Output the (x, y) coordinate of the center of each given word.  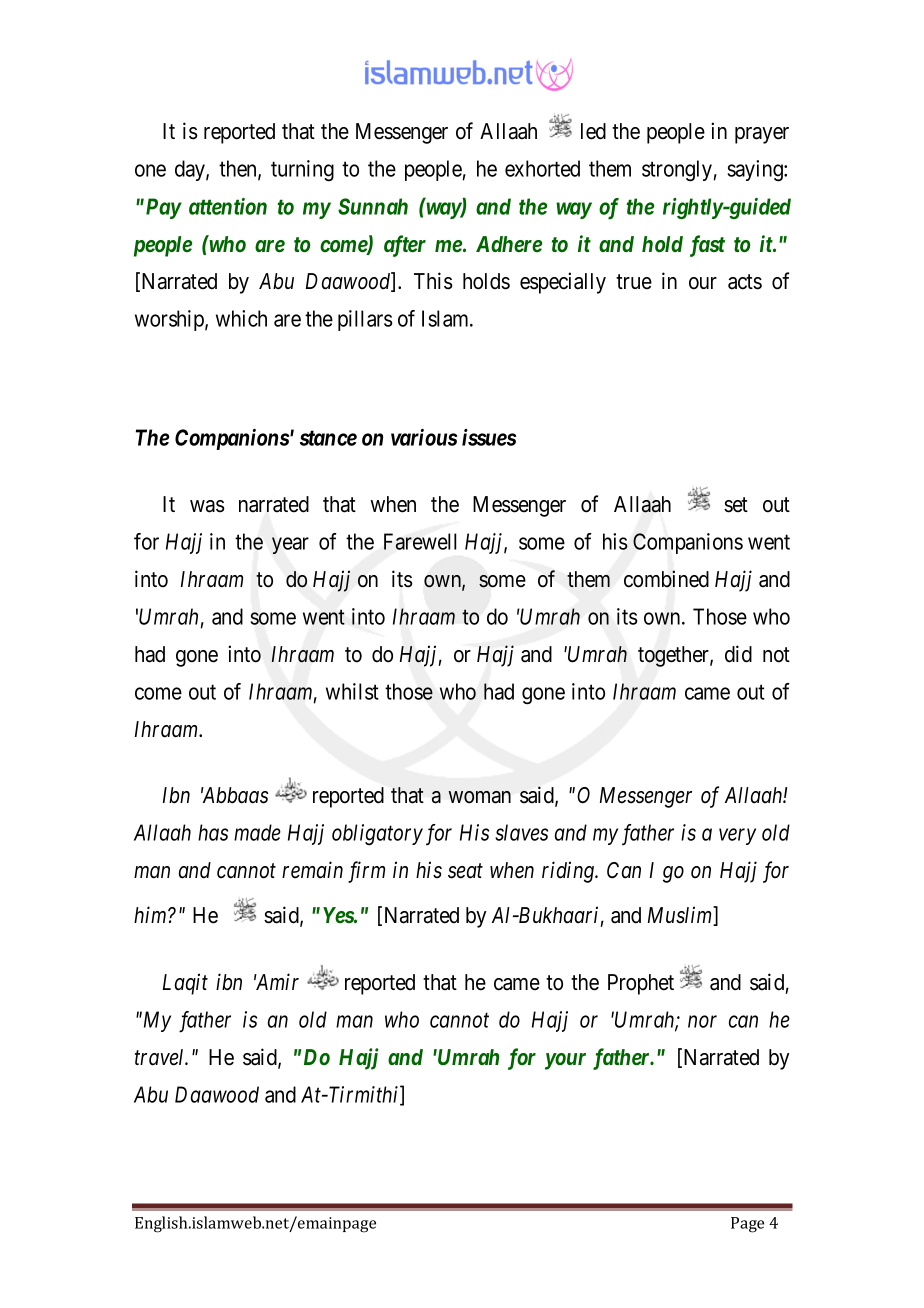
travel (161, 1057)
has (213, 832)
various (424, 437)
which (241, 318)
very (737, 837)
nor (702, 1022)
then (239, 169)
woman (479, 797)
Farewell (420, 541)
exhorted (542, 168)
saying (756, 170)
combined (666, 579)
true (634, 282)
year (290, 545)
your (565, 1061)
